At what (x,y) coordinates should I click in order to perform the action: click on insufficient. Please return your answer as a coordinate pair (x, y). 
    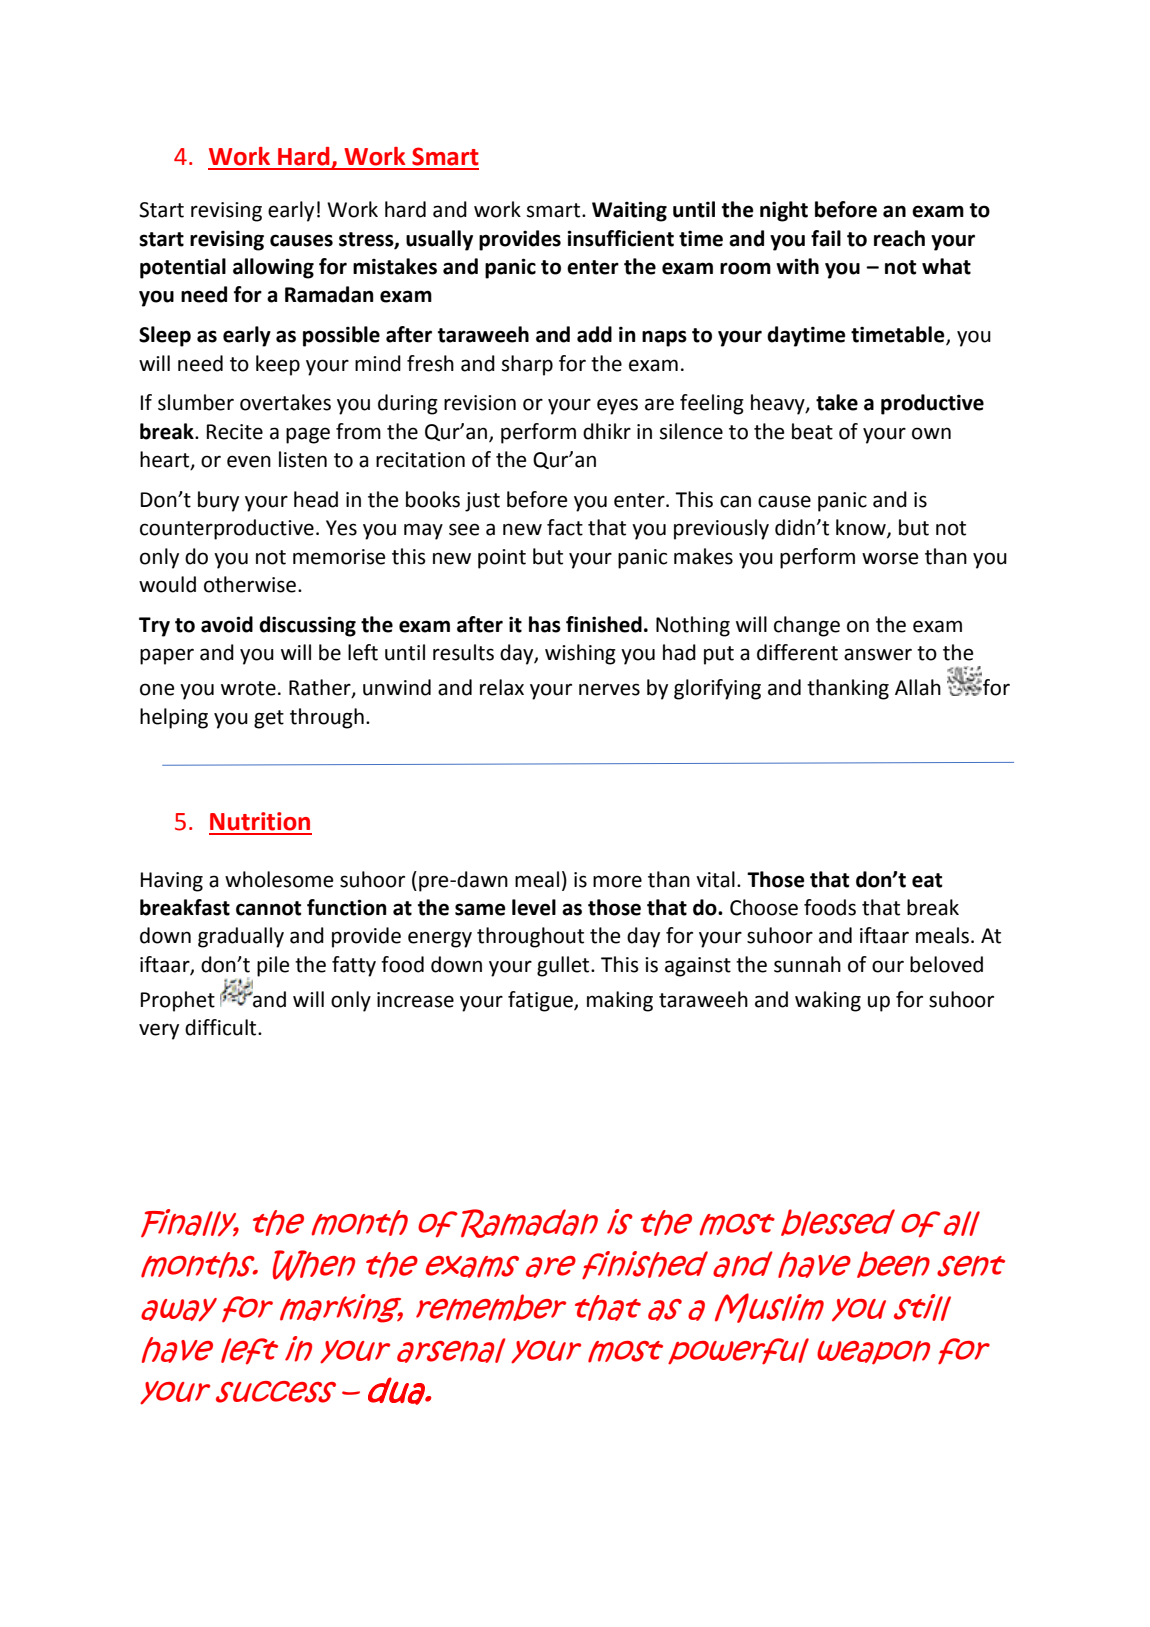
    Looking at the image, I should click on (620, 238).
